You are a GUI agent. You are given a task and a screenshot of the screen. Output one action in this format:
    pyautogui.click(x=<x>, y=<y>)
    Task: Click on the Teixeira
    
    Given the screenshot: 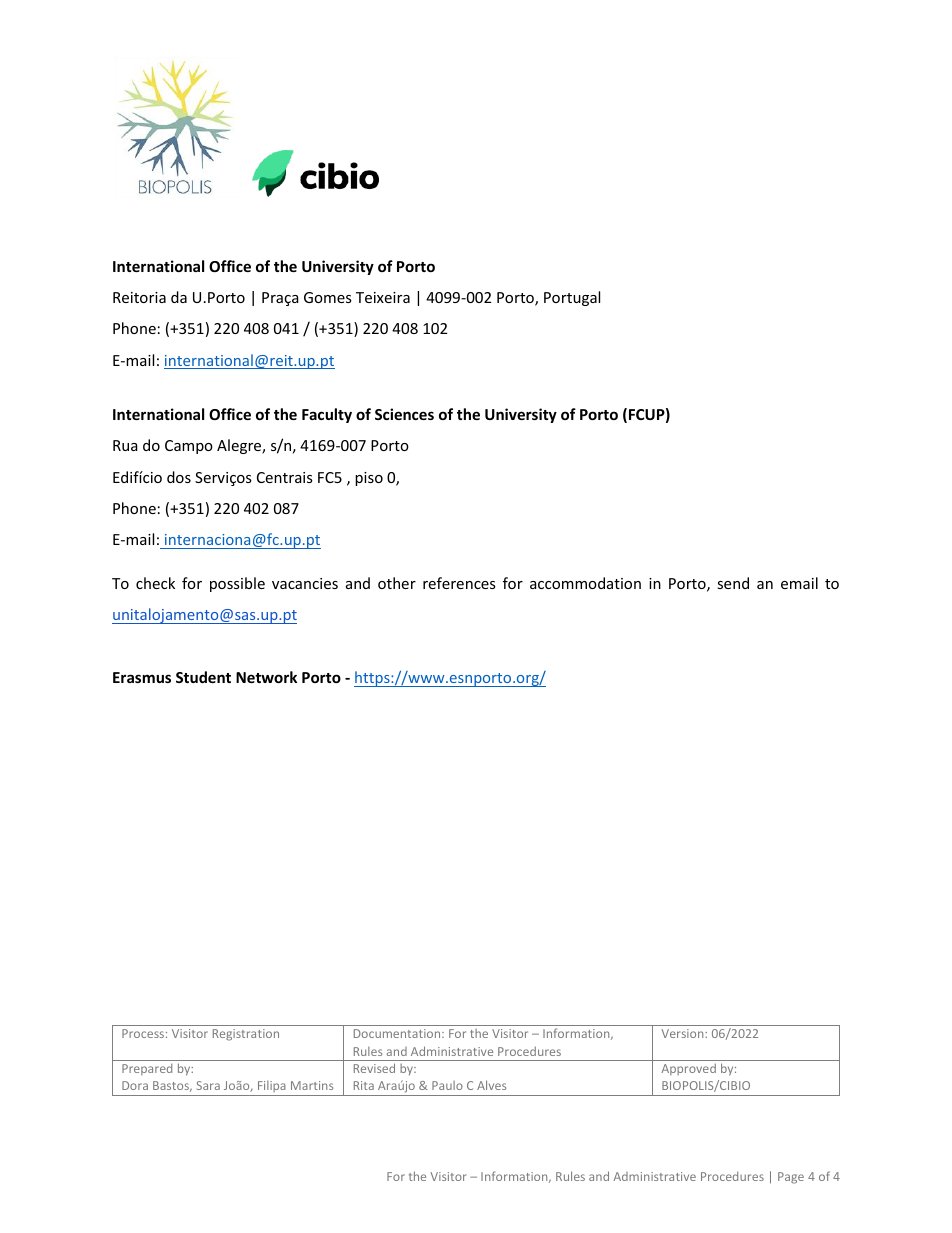 What is the action you would take?
    pyautogui.click(x=383, y=297)
